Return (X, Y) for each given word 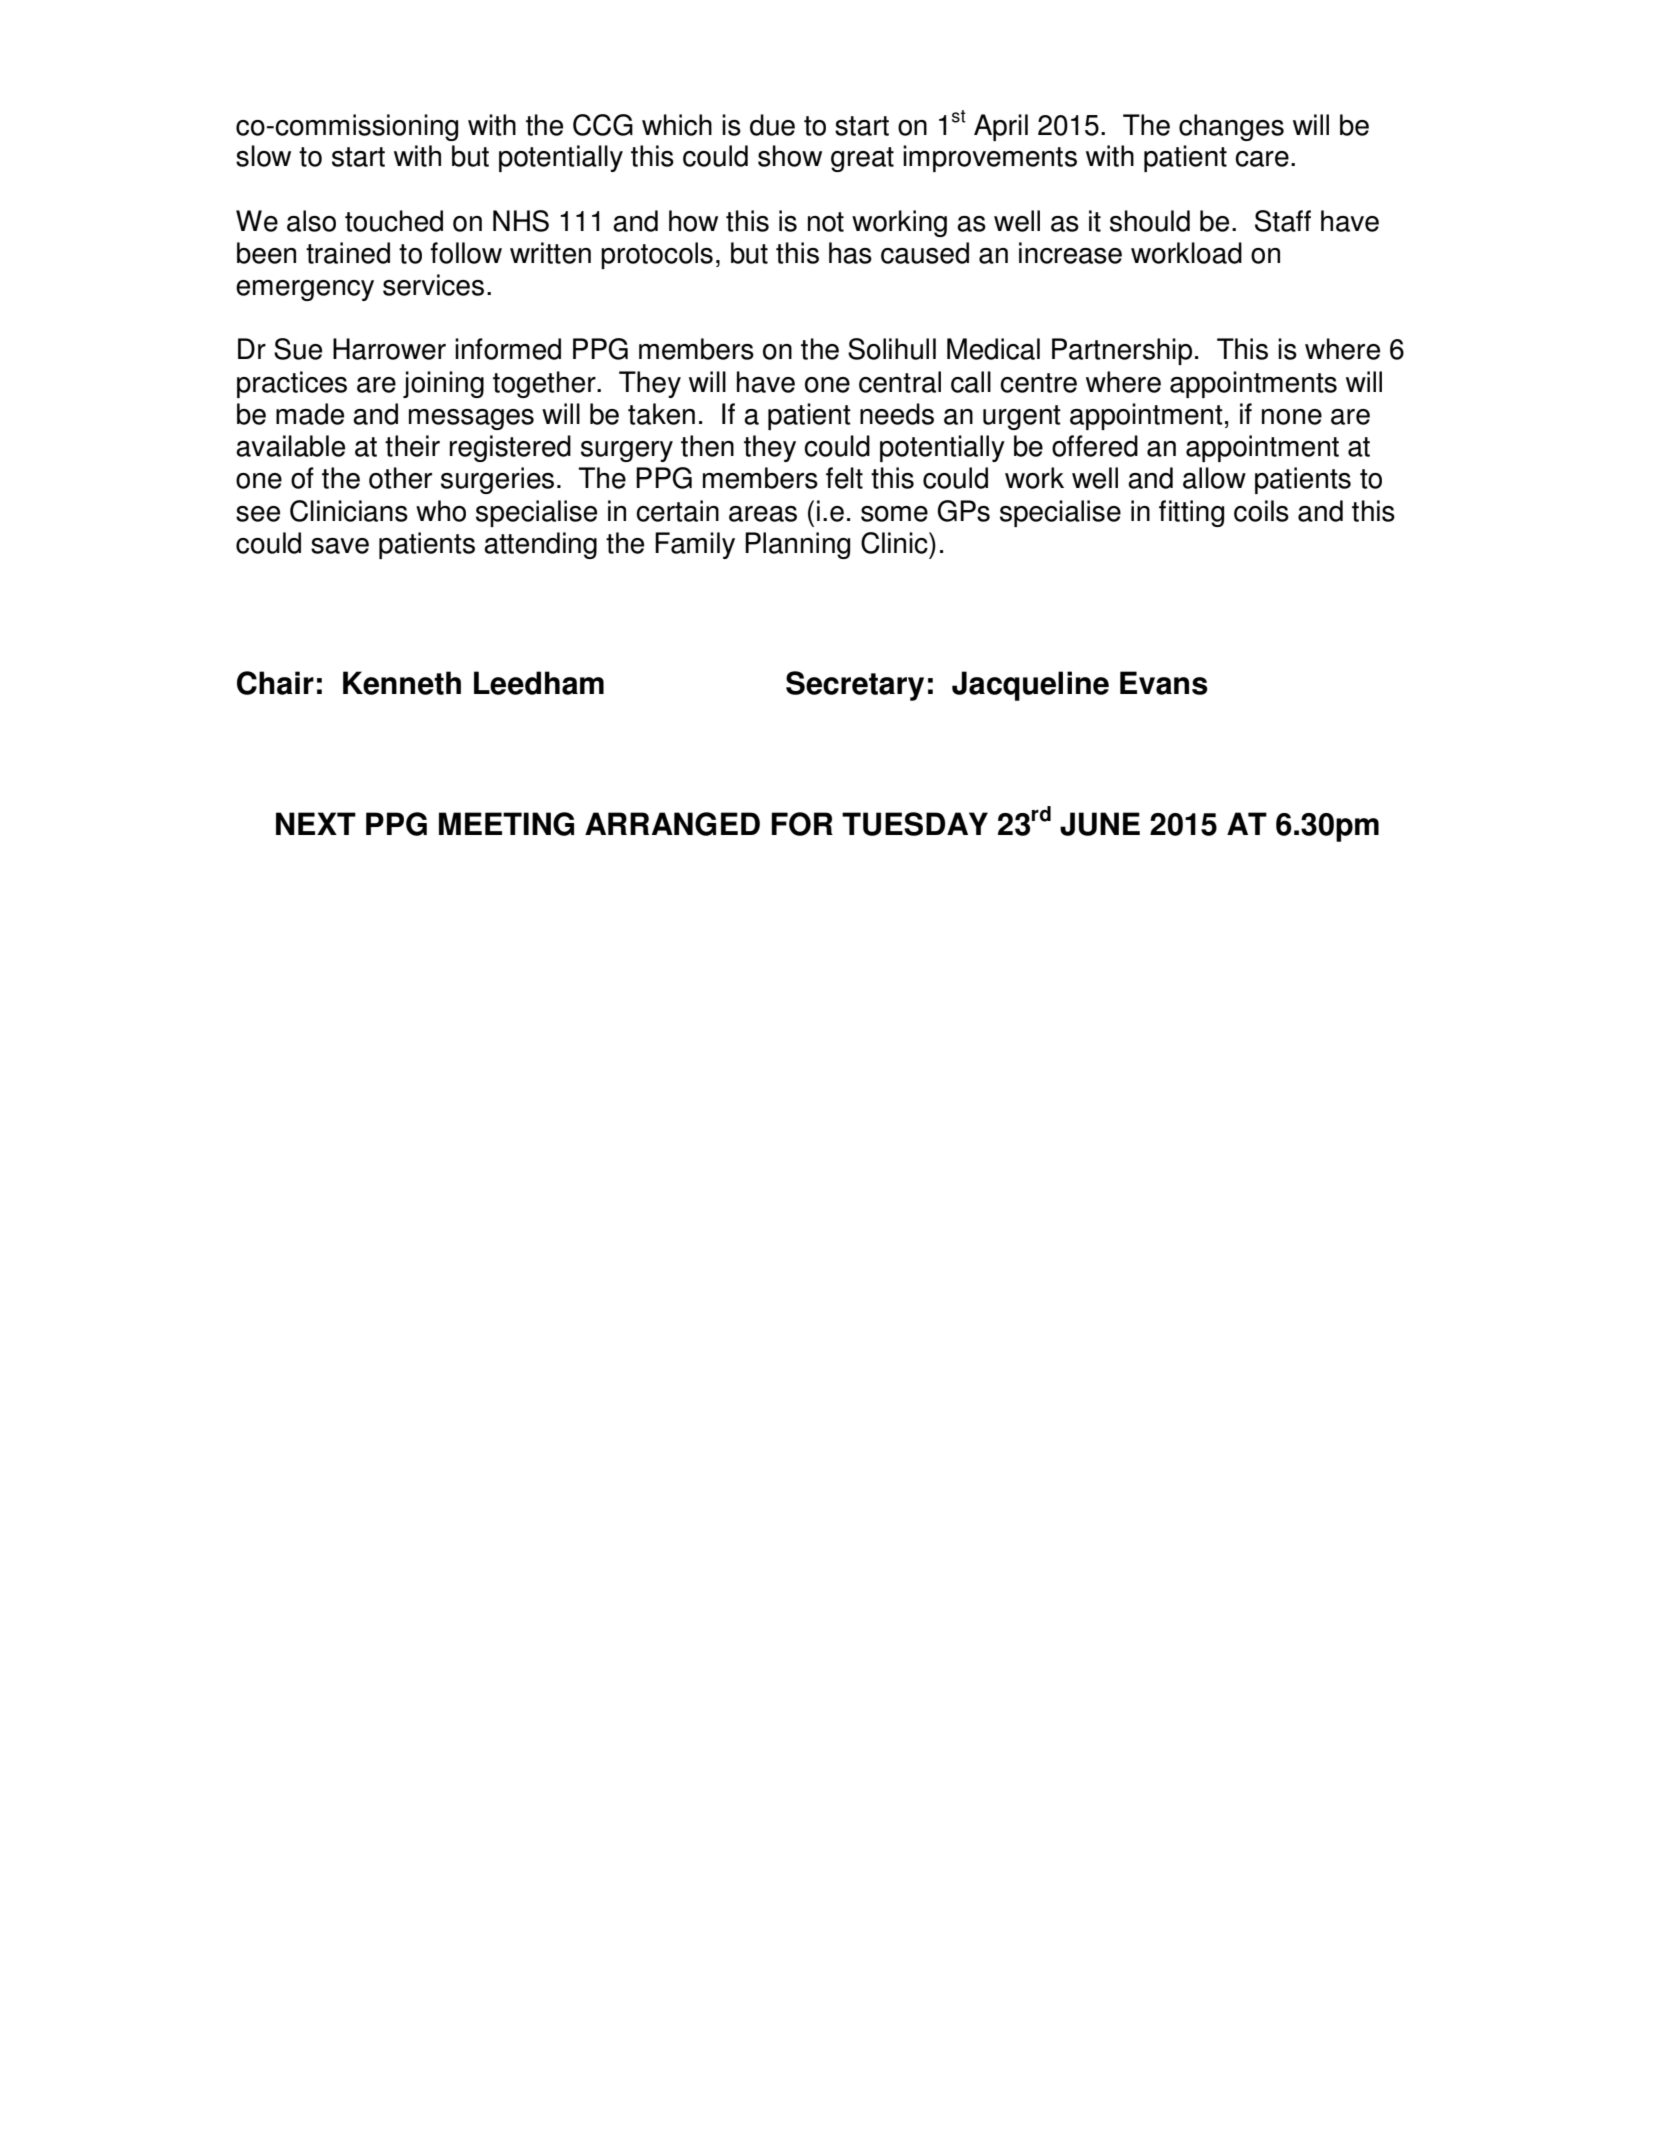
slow (263, 156)
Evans (1164, 683)
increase (1070, 253)
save (340, 546)
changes (1231, 127)
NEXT (316, 823)
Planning (797, 545)
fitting (1191, 513)
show (790, 156)
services (433, 285)
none (1292, 417)
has (850, 253)
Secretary (855, 686)
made (310, 414)
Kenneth (402, 683)
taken (661, 414)
